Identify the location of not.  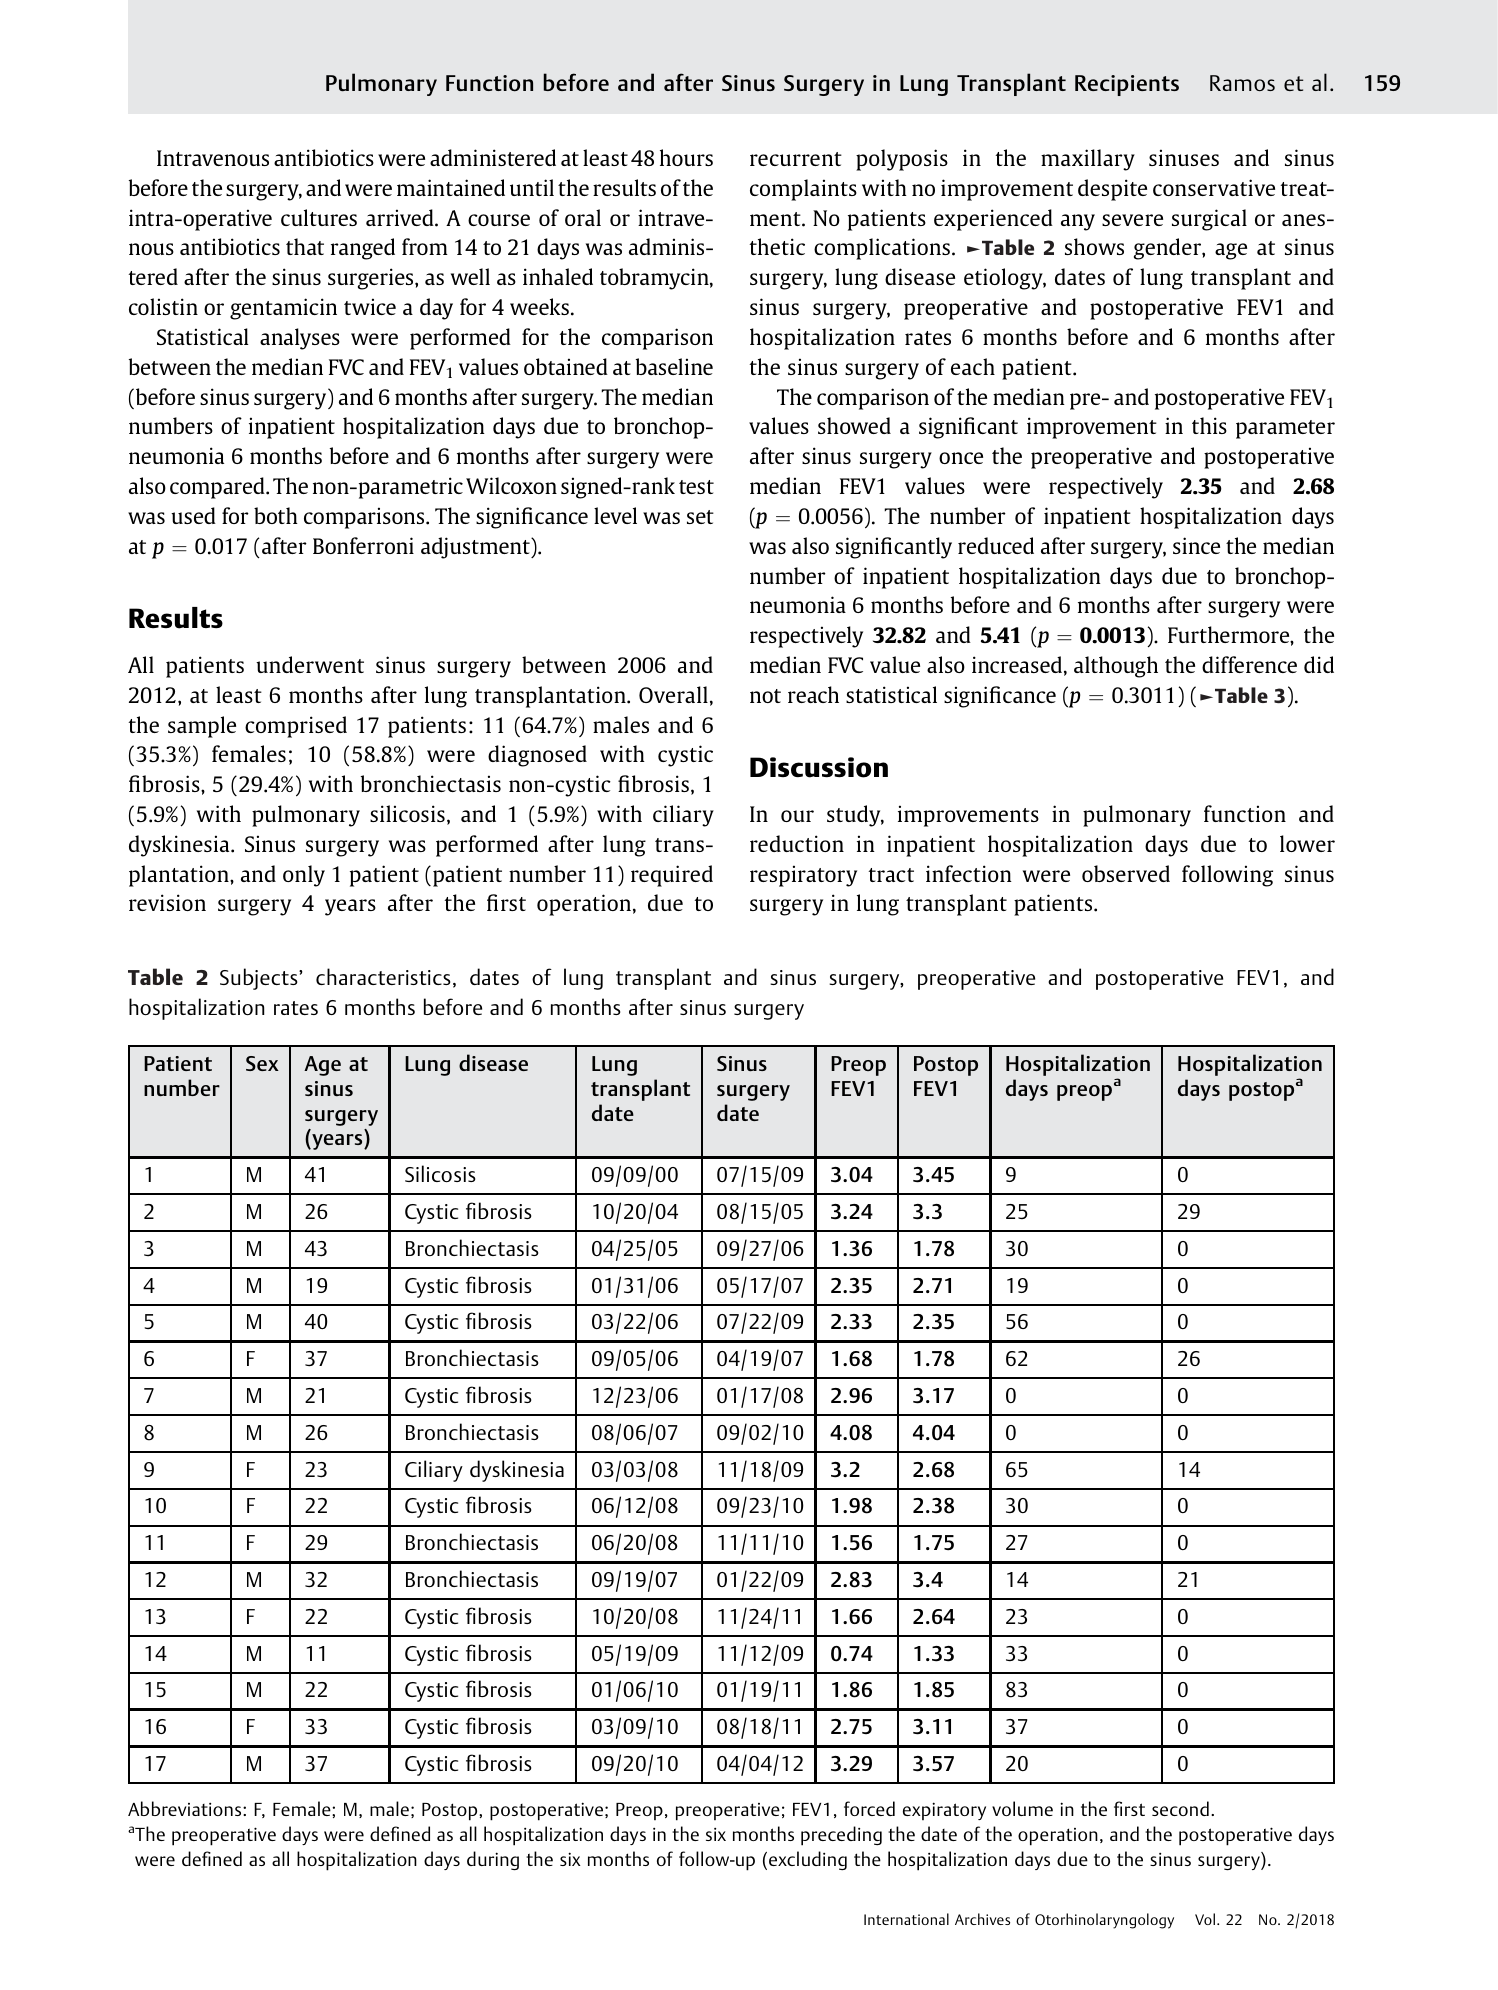
(765, 696).
